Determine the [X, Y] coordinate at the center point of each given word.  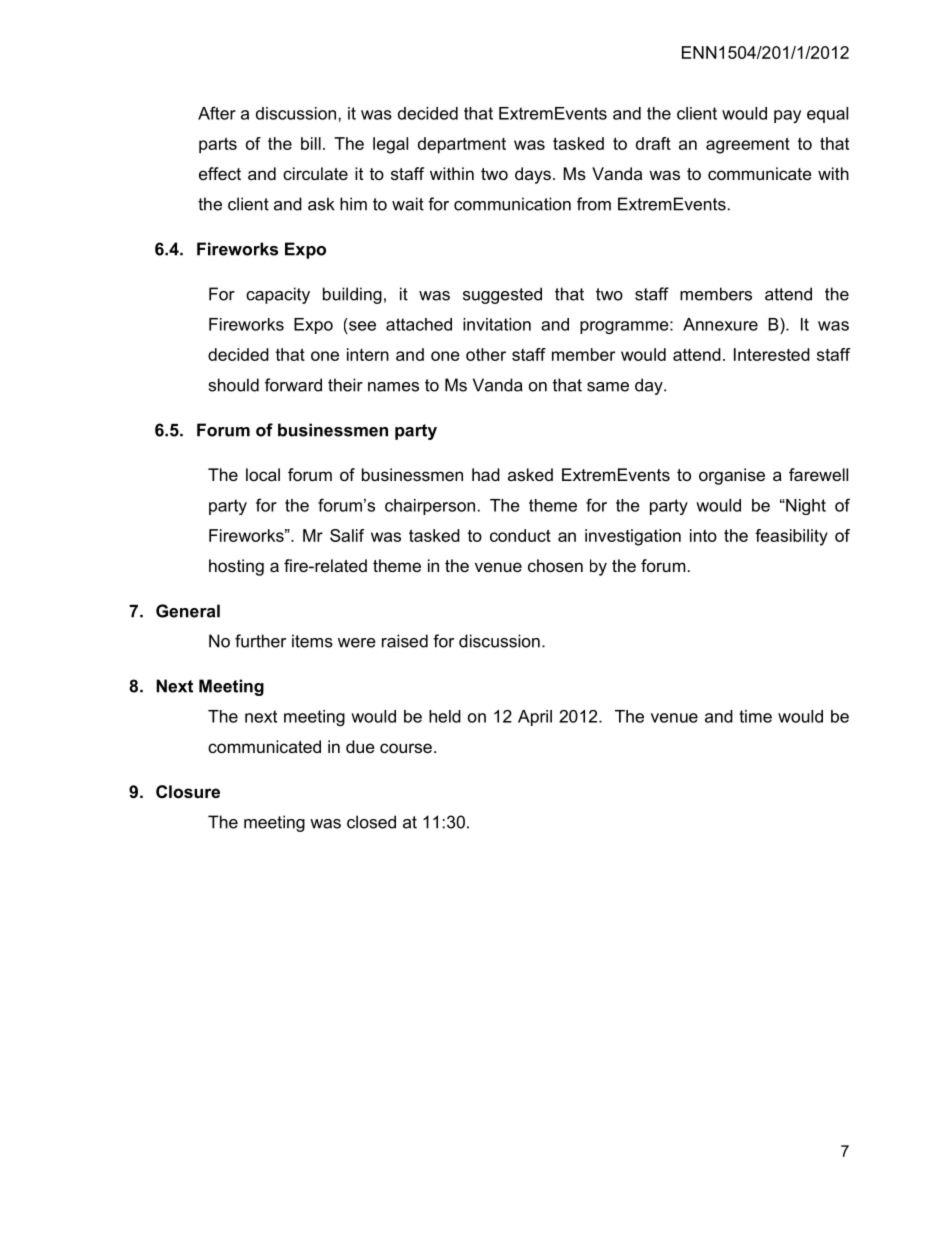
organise [732, 476]
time [755, 716]
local [263, 474]
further [260, 641]
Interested [772, 354]
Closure [188, 791]
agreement [748, 145]
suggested [502, 295]
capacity [278, 295]
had [486, 474]
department [462, 145]
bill [311, 143]
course [406, 748]
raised [405, 641]
